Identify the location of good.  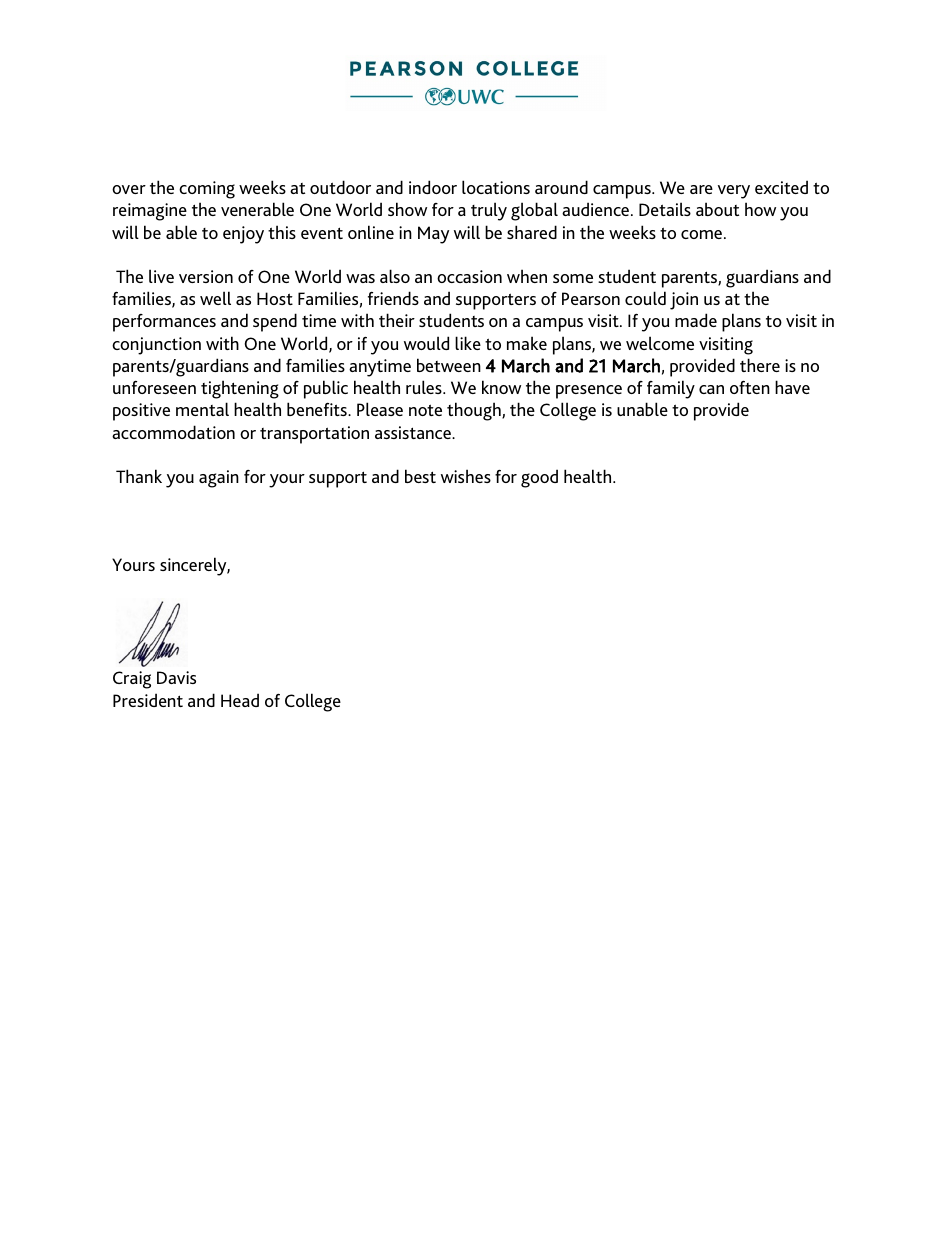
(539, 478).
